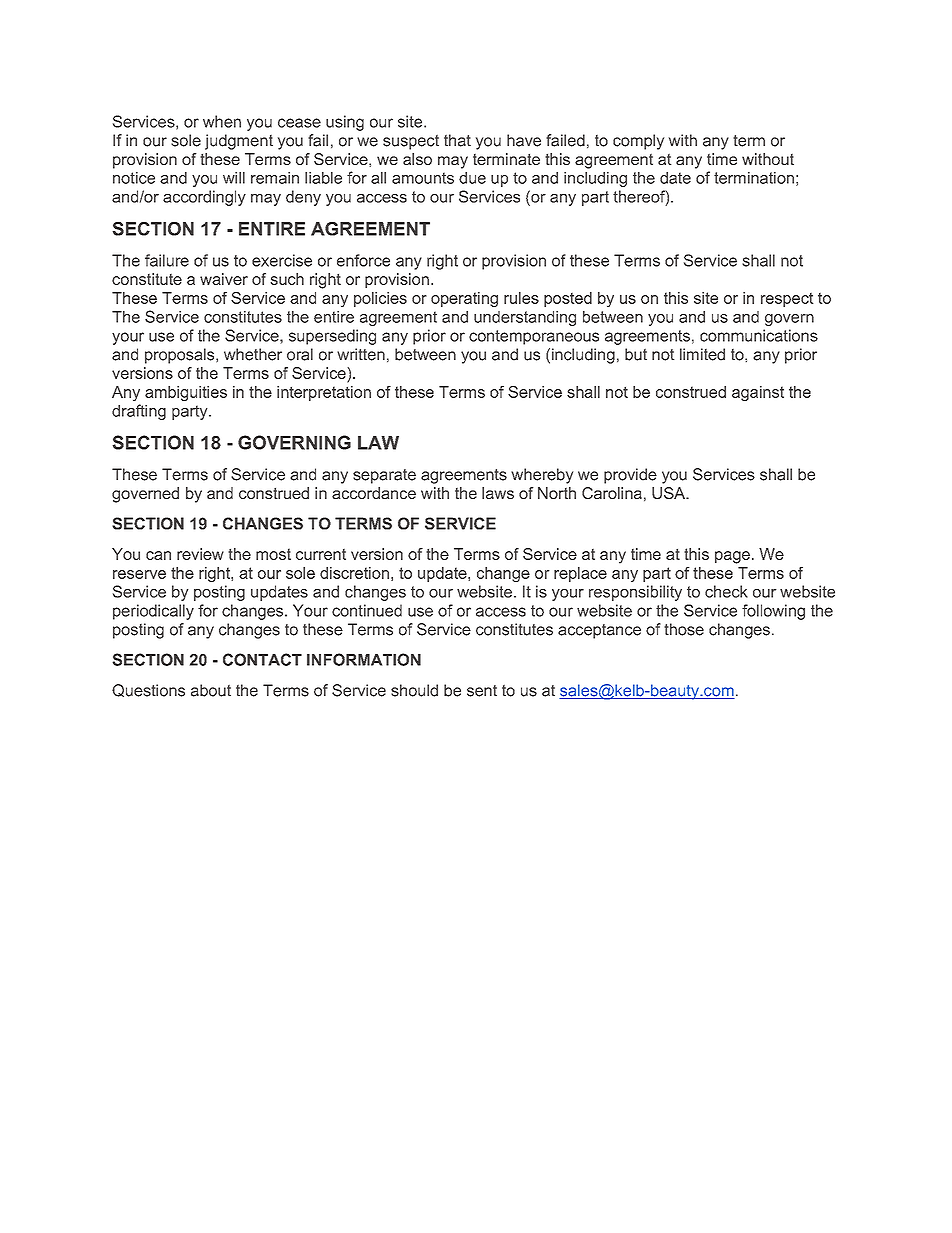 The width and height of the screenshot is (952, 1233). I want to click on sent, so click(482, 691).
